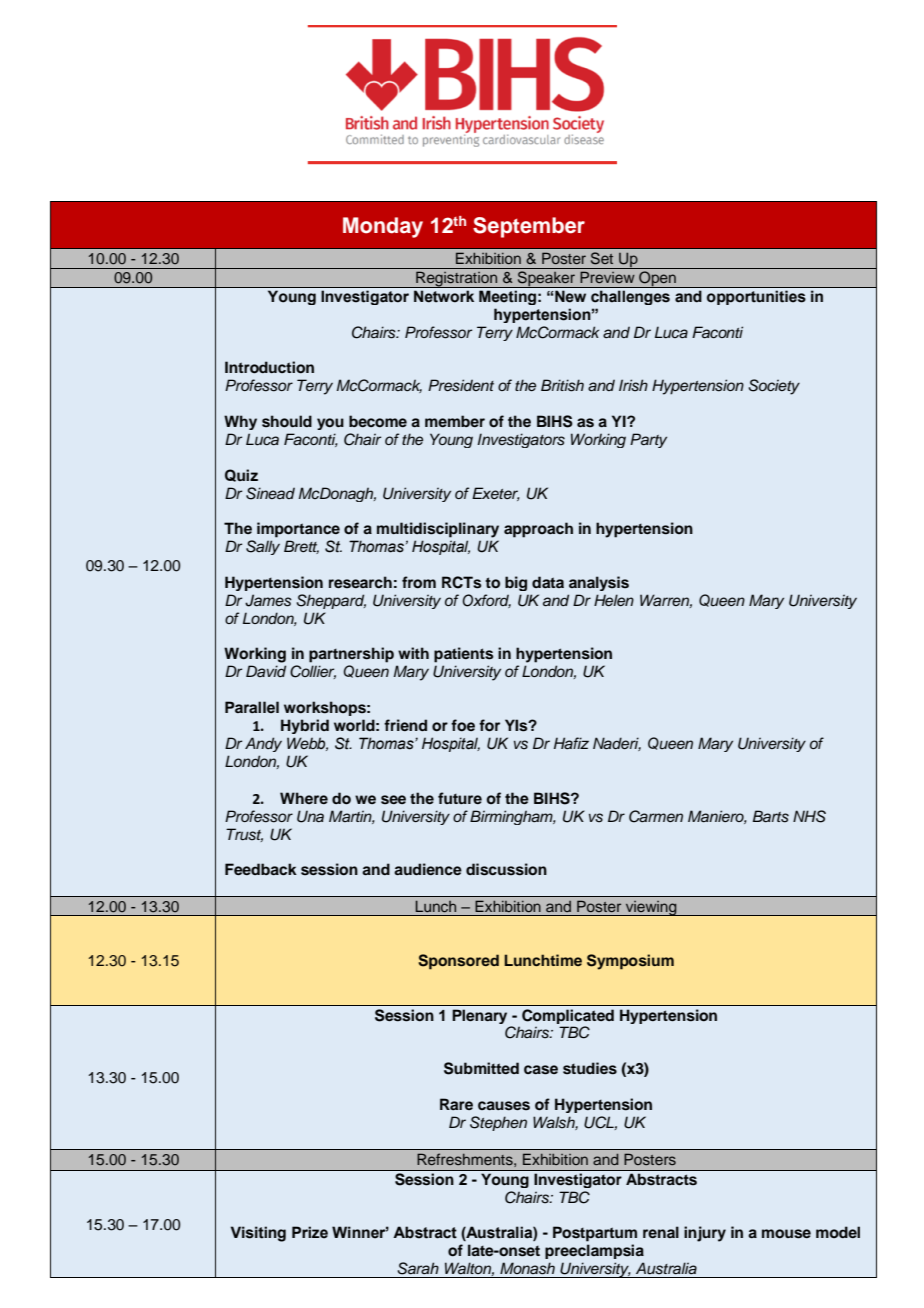  I want to click on Speaker, so click(546, 279).
